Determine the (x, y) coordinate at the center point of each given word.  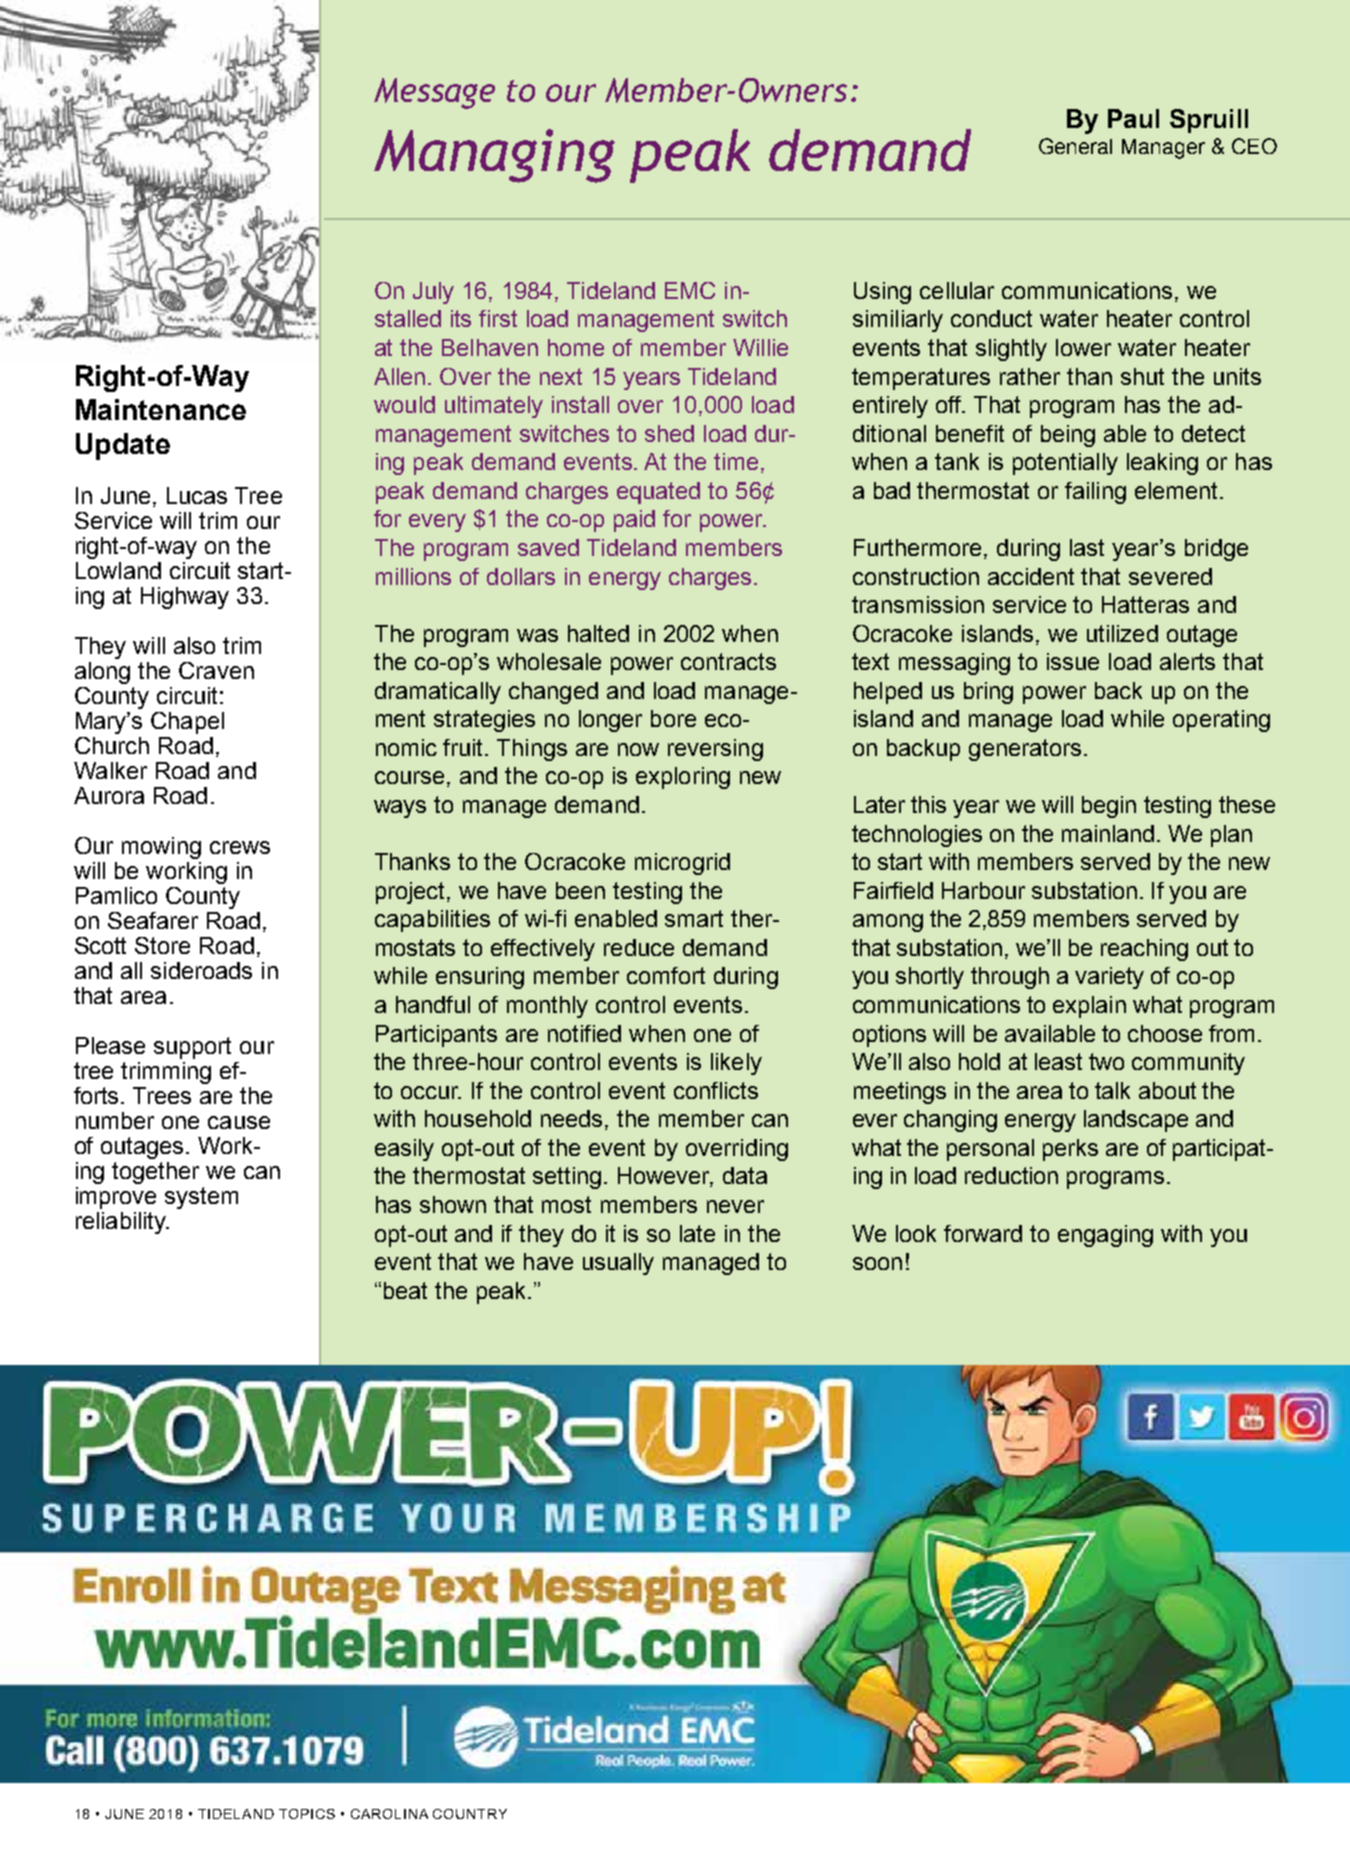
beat (405, 1290)
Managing (494, 156)
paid (634, 521)
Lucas (197, 495)
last (1087, 547)
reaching (1144, 950)
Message (434, 93)
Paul (1133, 118)
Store (162, 945)
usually (618, 1264)
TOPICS (307, 1814)
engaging (1105, 1236)
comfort (666, 975)
